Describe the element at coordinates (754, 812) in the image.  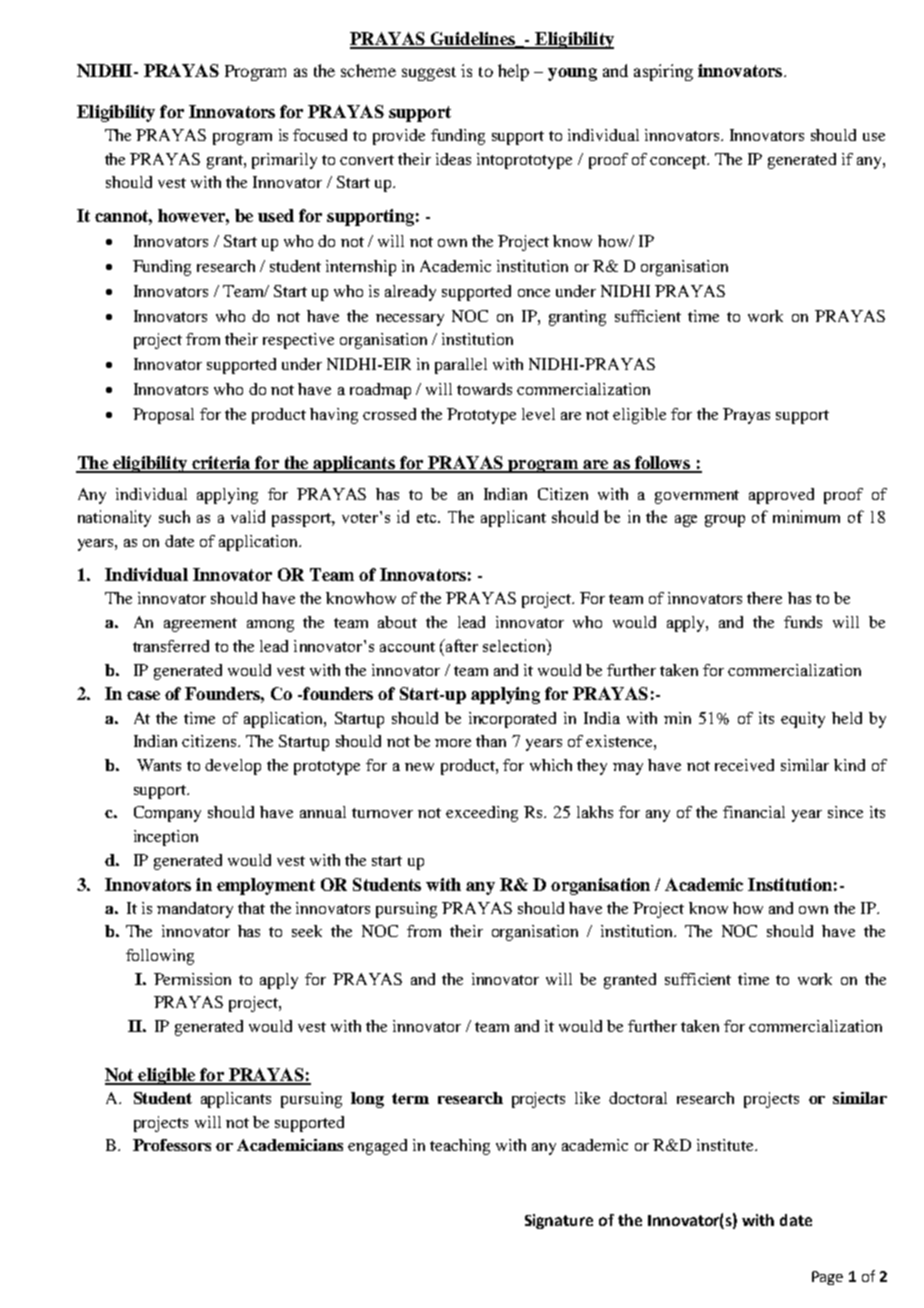
I see `financial` at that location.
